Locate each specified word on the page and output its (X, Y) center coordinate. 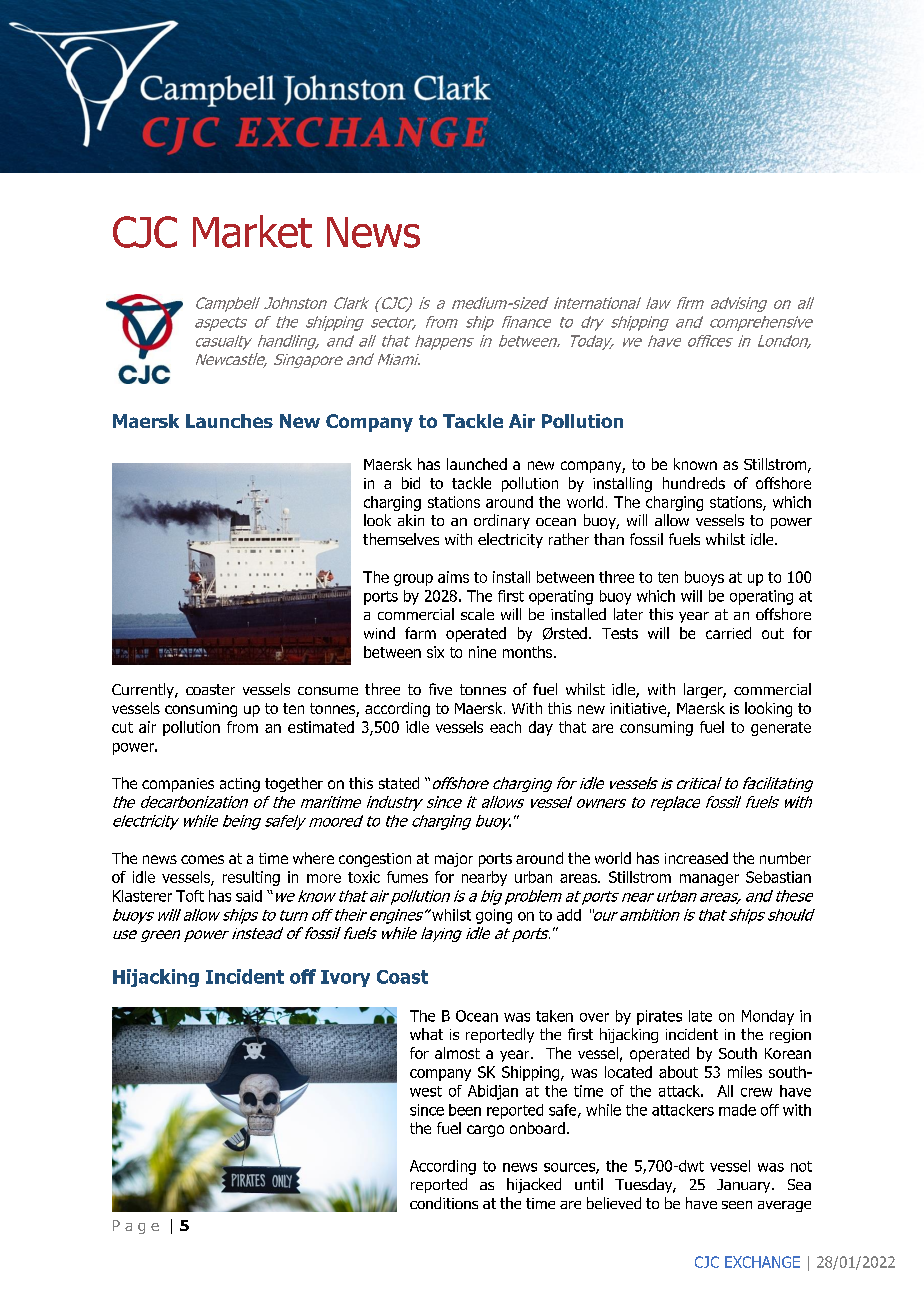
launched (477, 464)
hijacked (534, 1185)
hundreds (694, 483)
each (505, 727)
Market (252, 231)
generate (781, 729)
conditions (444, 1203)
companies (178, 785)
